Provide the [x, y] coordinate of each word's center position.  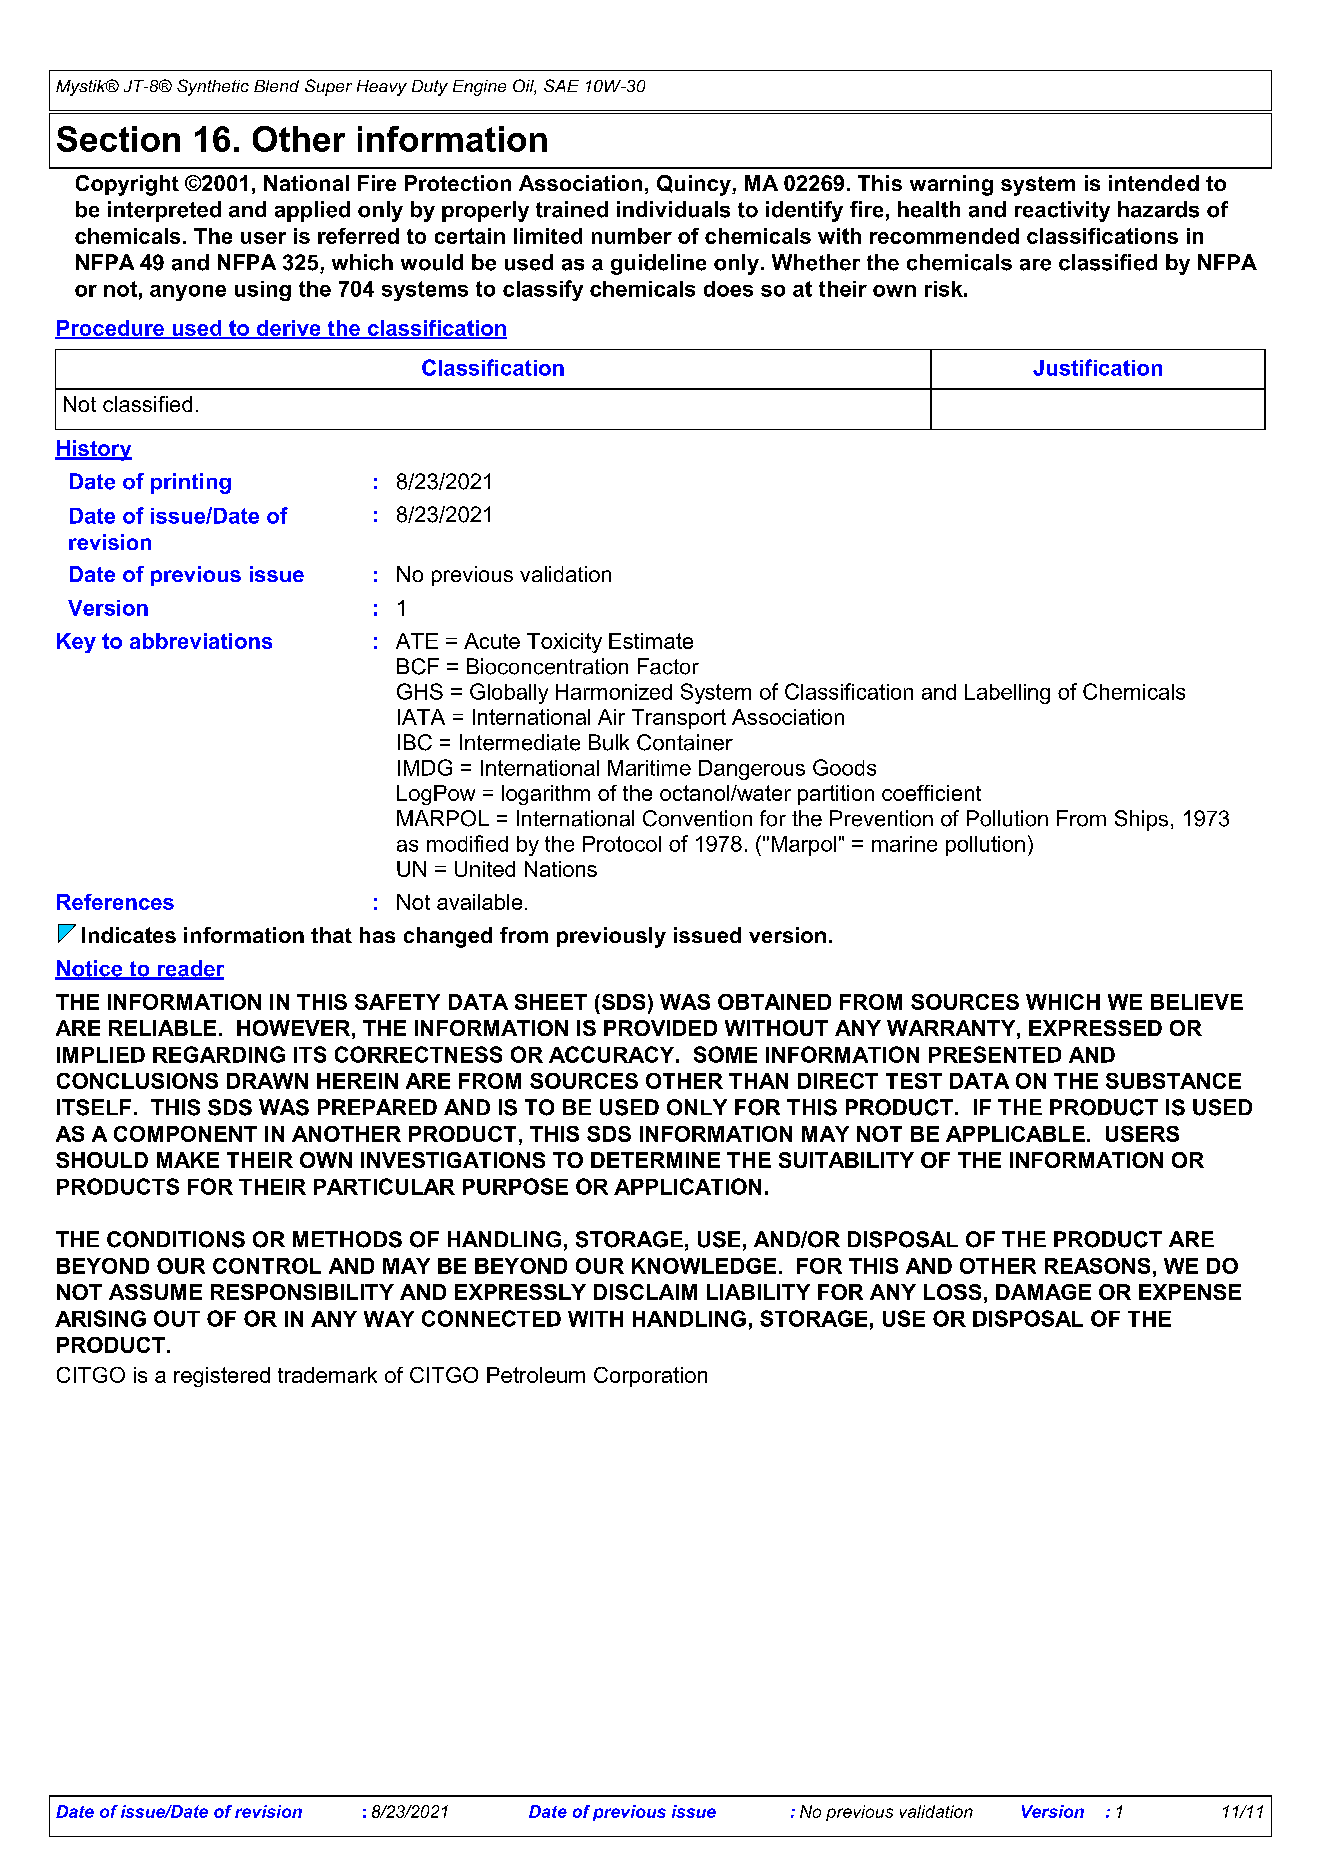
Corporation [650, 1377]
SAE [561, 85]
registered [222, 1377]
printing [191, 483]
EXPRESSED [1095, 1028]
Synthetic [213, 87]
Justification [1097, 367]
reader [189, 969]
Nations [561, 869]
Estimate [651, 641]
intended [1154, 183]
